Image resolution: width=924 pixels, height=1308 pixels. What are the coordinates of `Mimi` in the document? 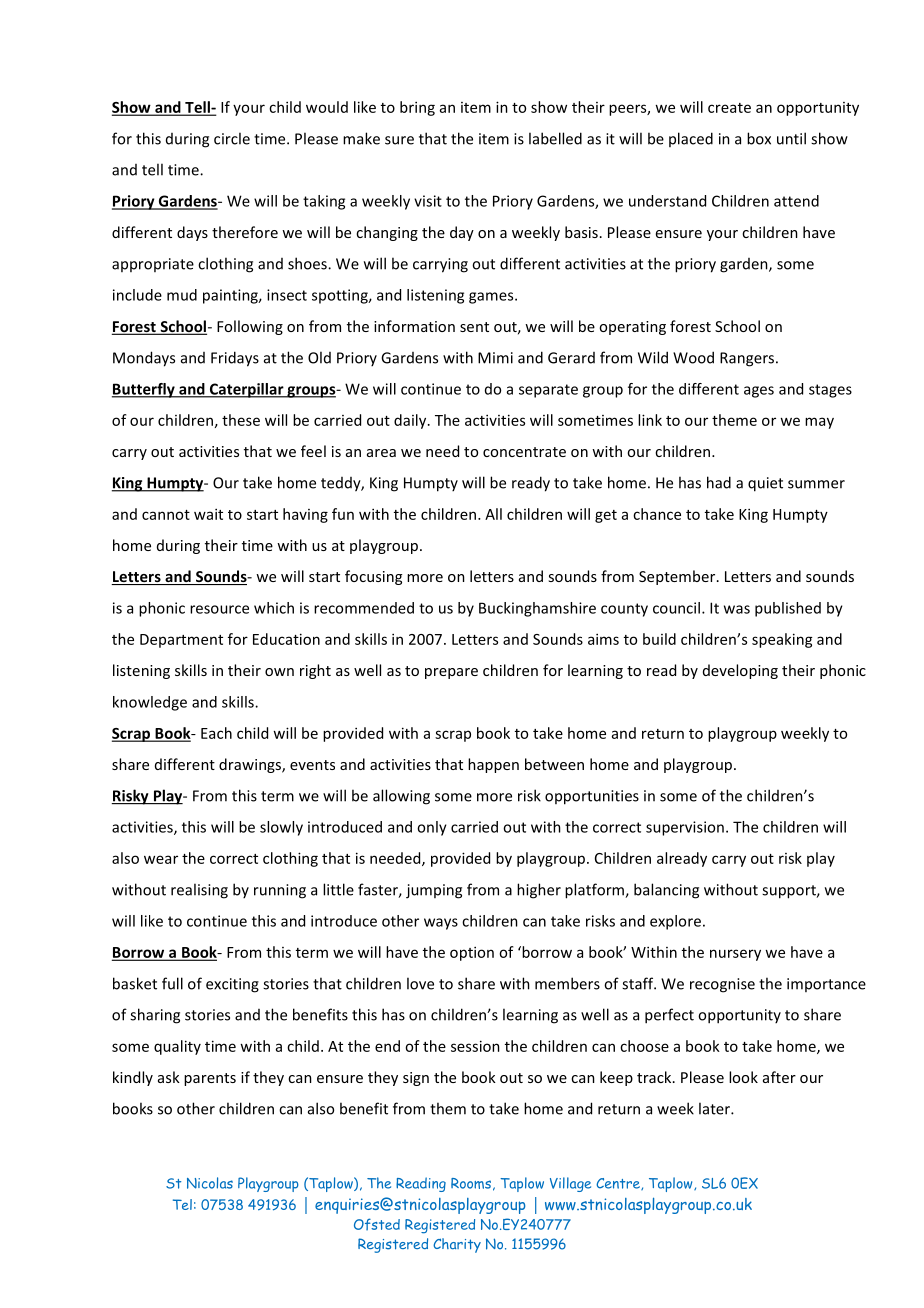 It's located at (495, 358).
